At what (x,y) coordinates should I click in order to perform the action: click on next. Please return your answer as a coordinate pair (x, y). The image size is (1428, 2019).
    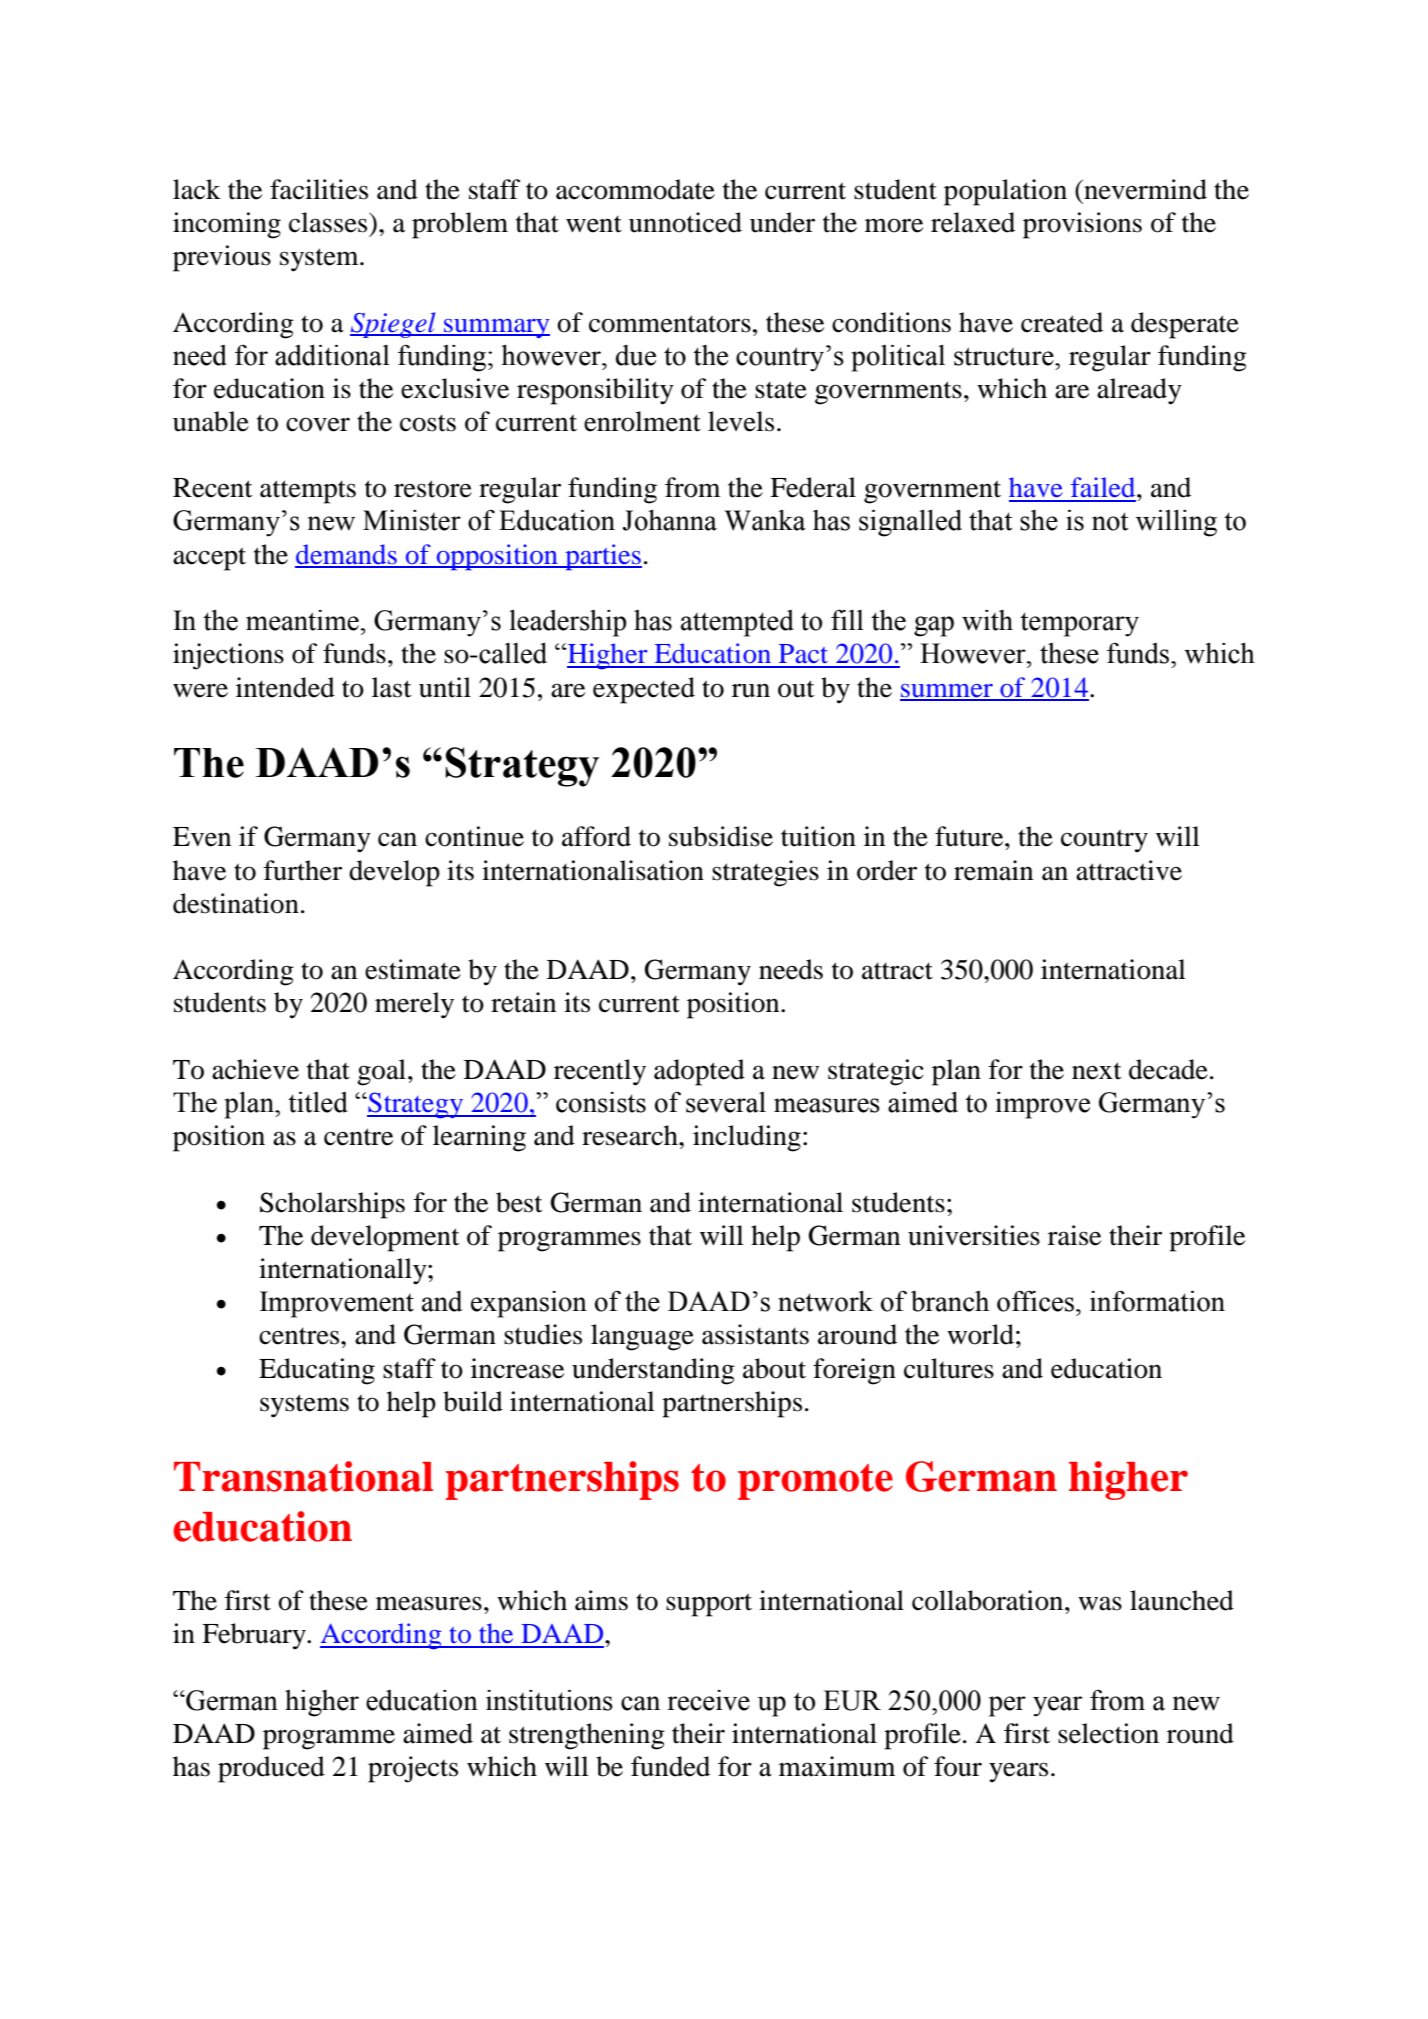
    Looking at the image, I should click on (1097, 1071).
